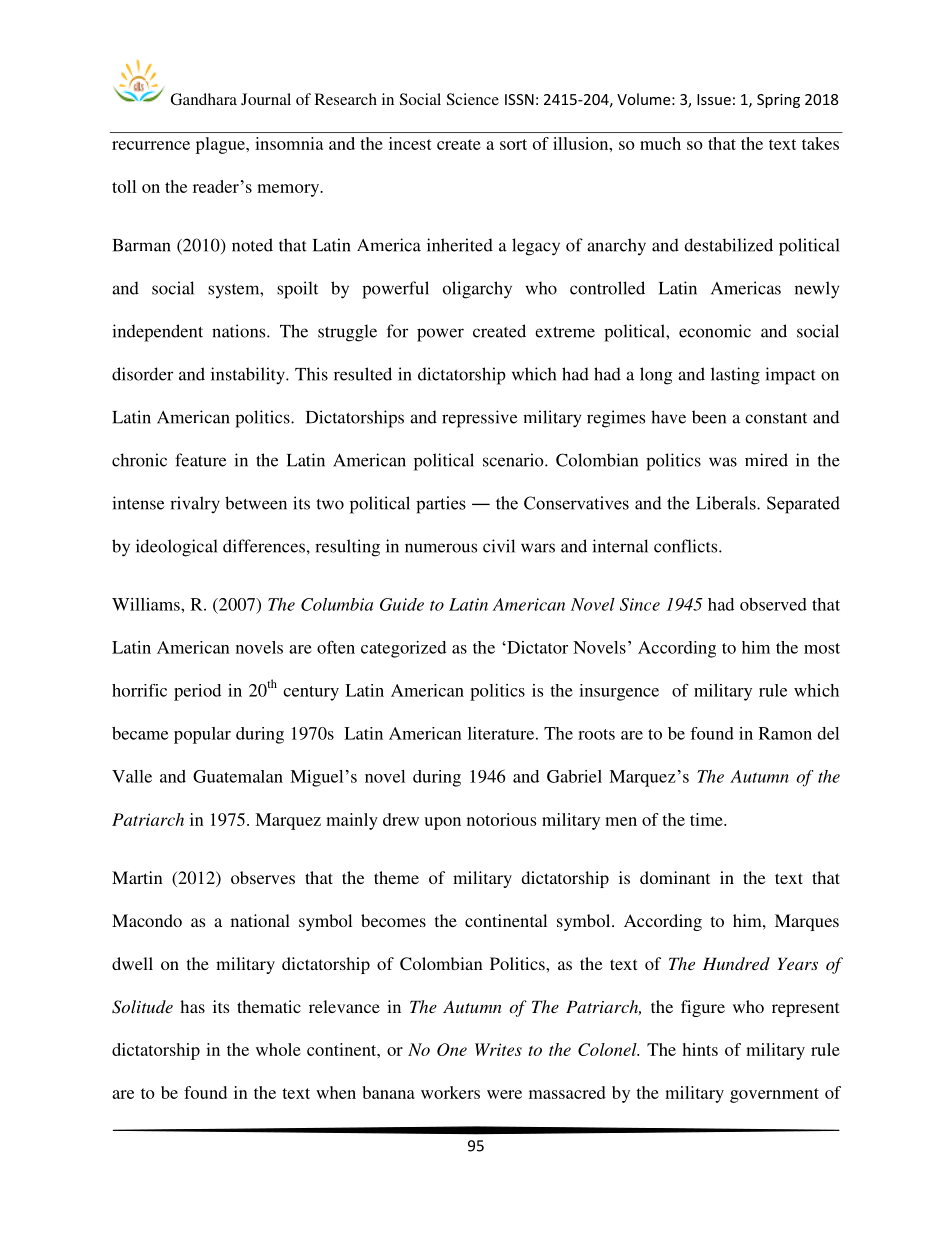 Image resolution: width=952 pixels, height=1233 pixels. I want to click on Issue, so click(714, 99).
